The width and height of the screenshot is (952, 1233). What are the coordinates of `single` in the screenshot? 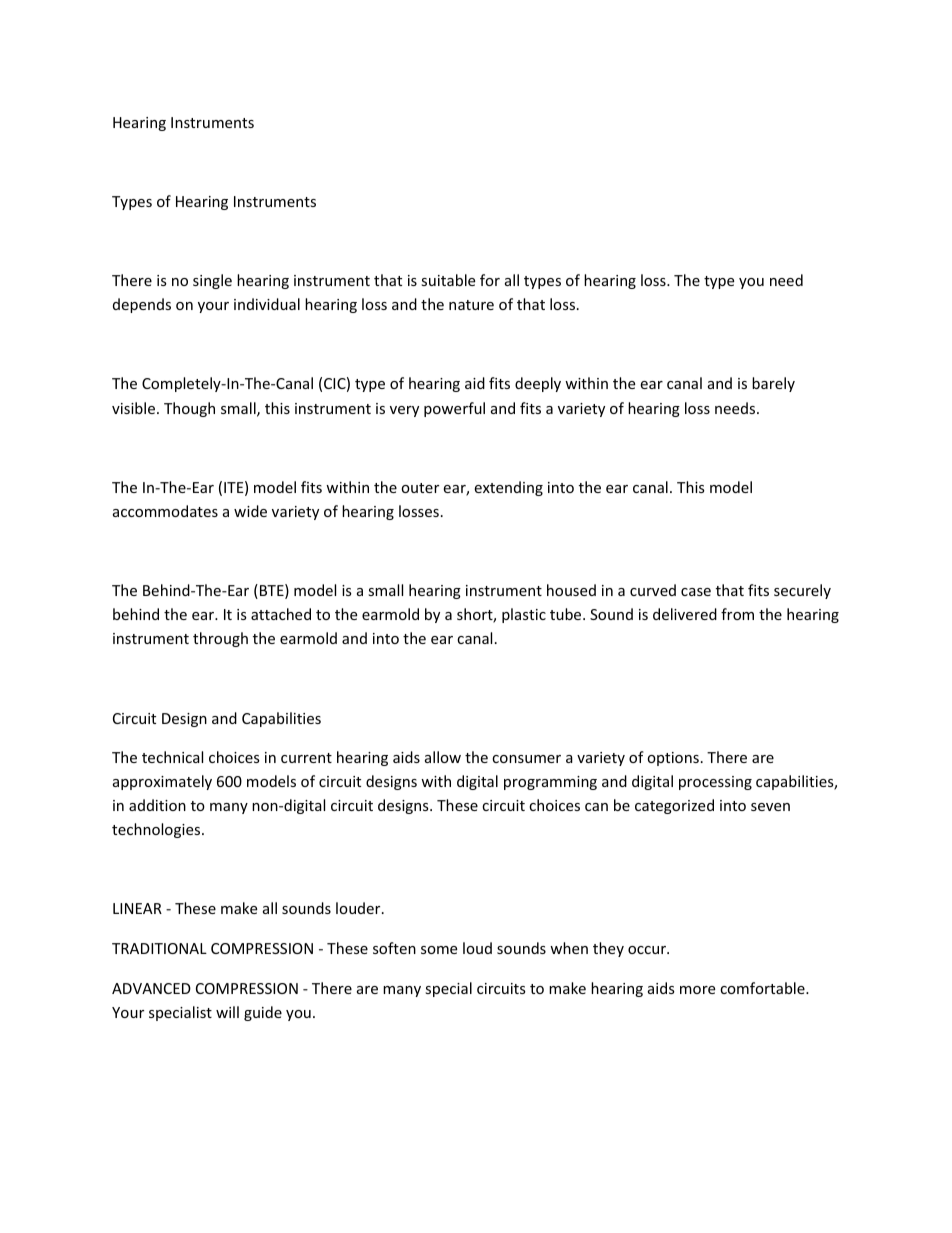 It's located at (212, 281).
